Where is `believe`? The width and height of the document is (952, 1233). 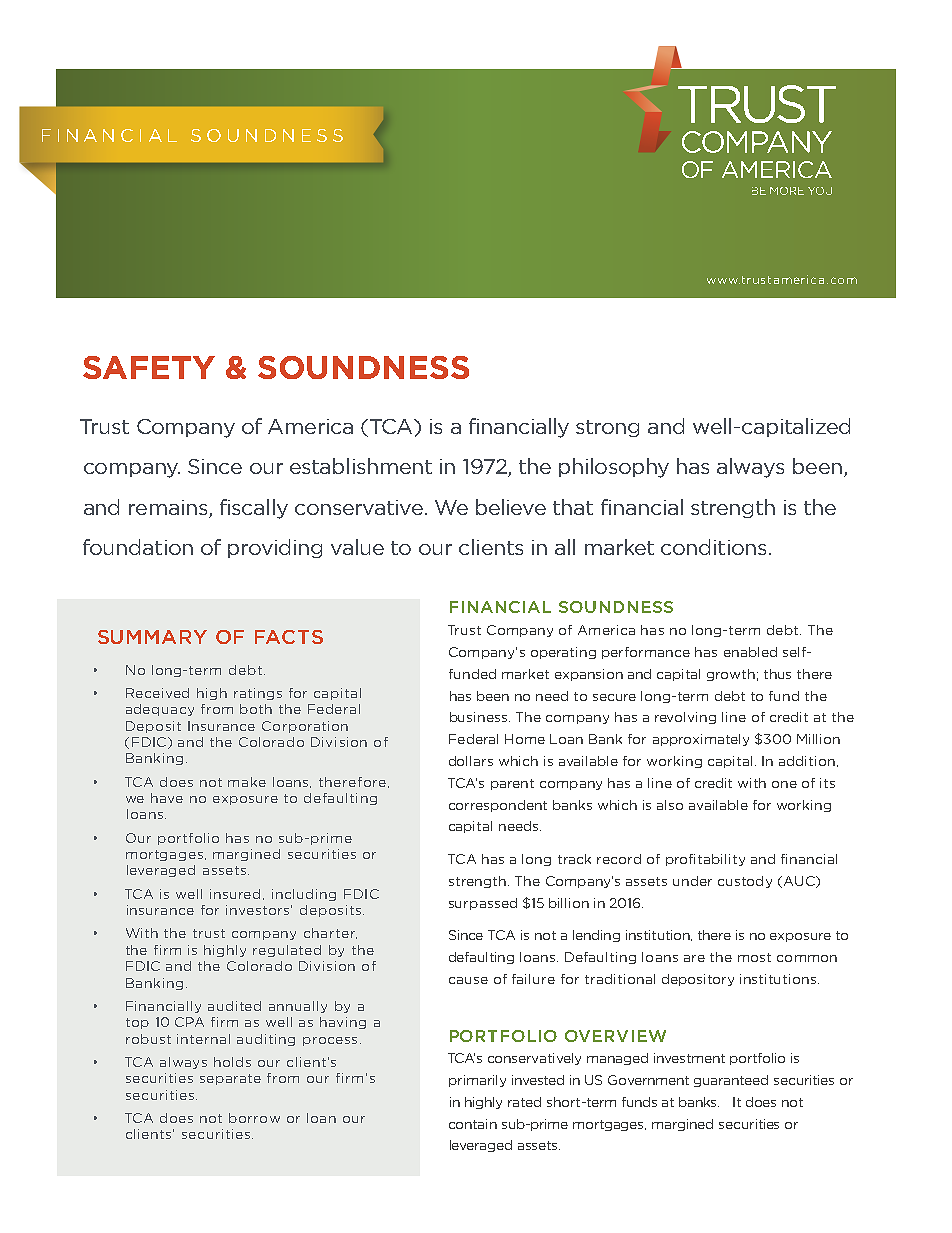 believe is located at coordinates (511, 507).
